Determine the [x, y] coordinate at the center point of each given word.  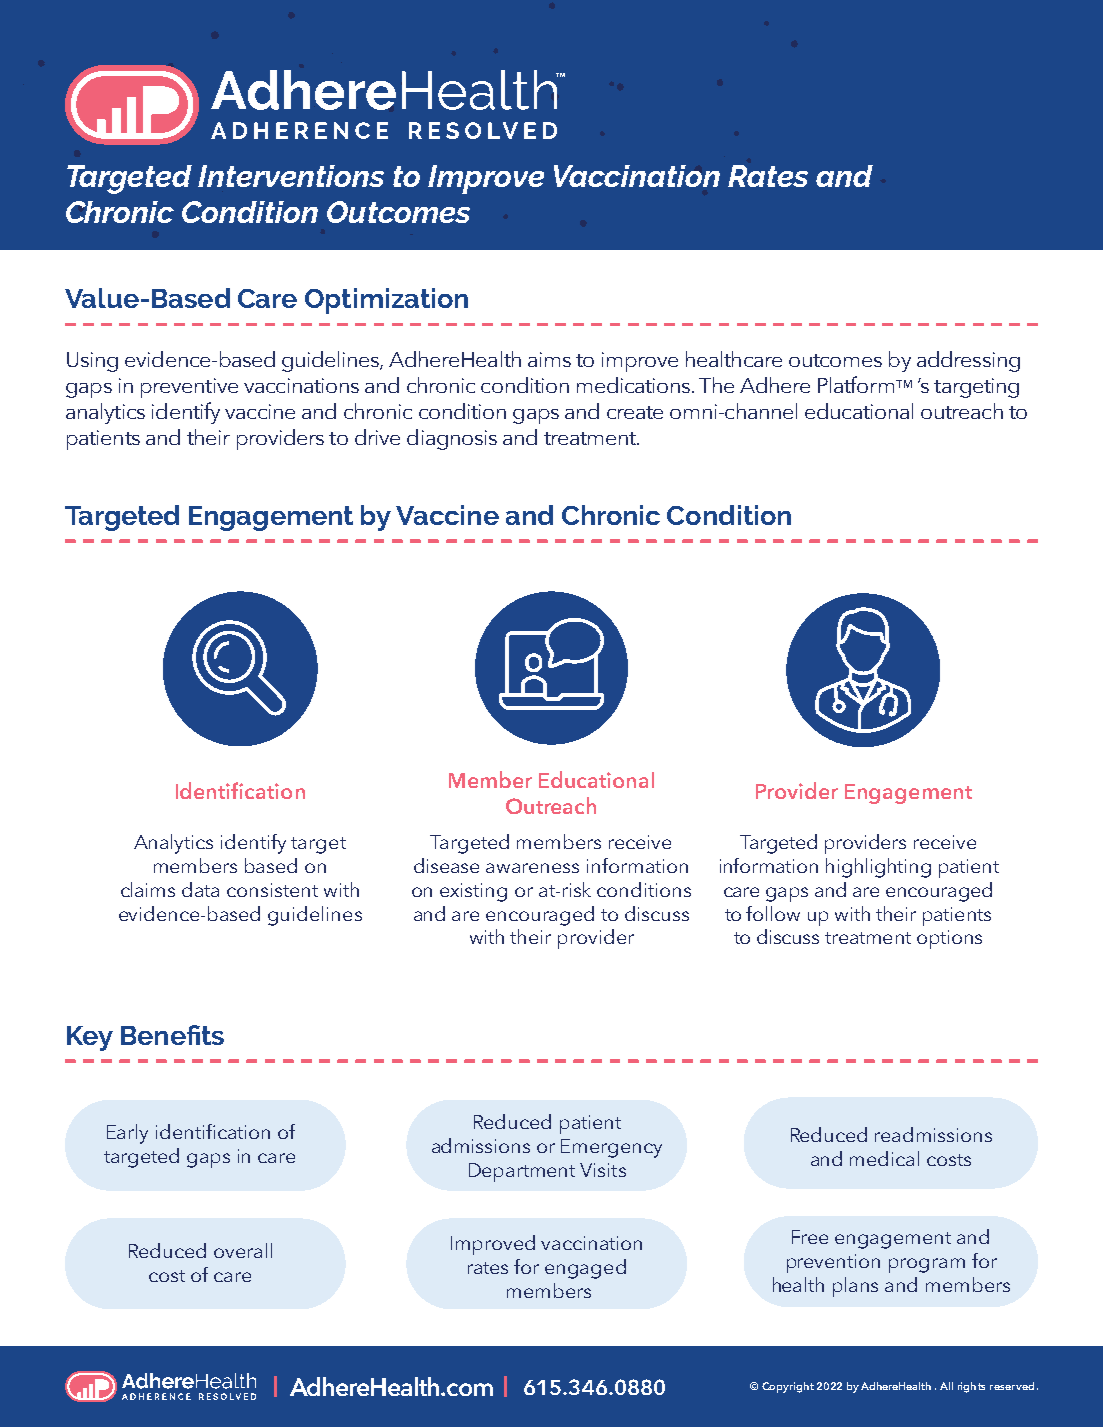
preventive [189, 388]
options [949, 939]
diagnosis [452, 439]
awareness [532, 868]
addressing [968, 361]
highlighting [878, 868]
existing [473, 892]
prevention [833, 1263]
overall [243, 1250]
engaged [585, 1269]
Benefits [172, 1035]
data [200, 889]
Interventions [291, 176]
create [635, 412]
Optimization [386, 301]
